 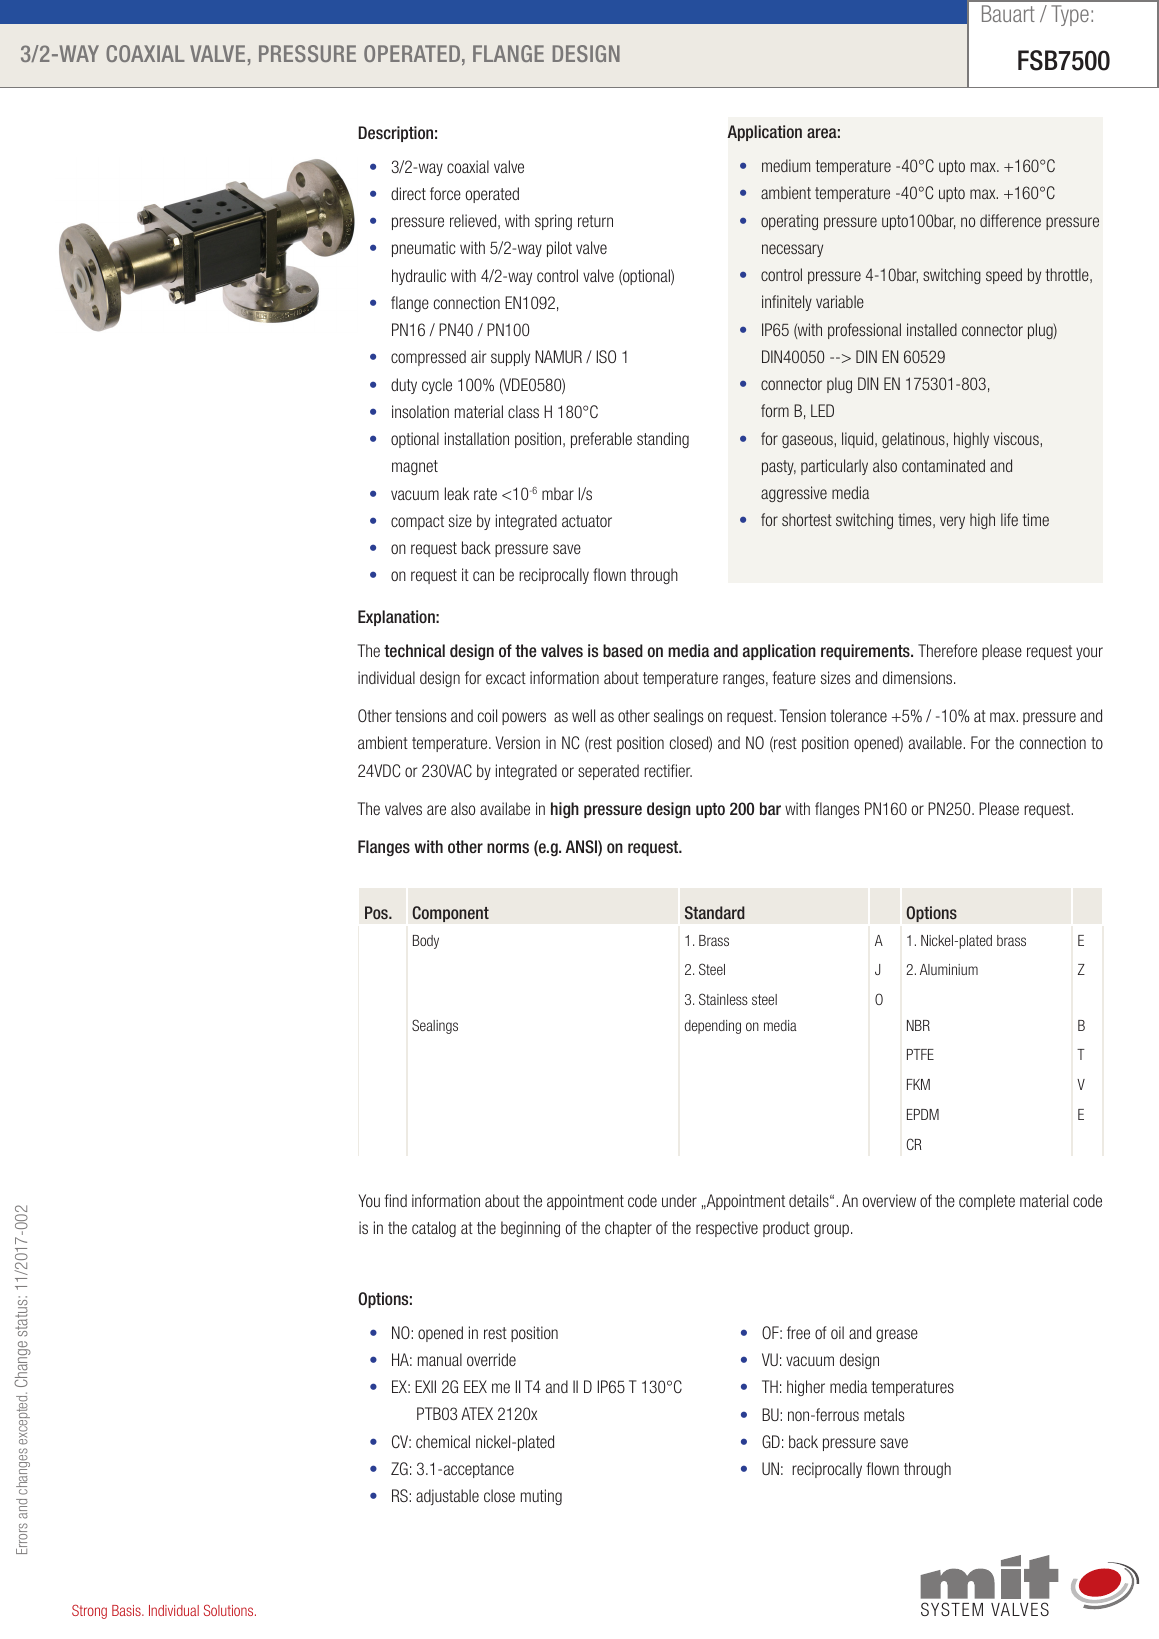 I want to click on respective, so click(x=727, y=1229).
